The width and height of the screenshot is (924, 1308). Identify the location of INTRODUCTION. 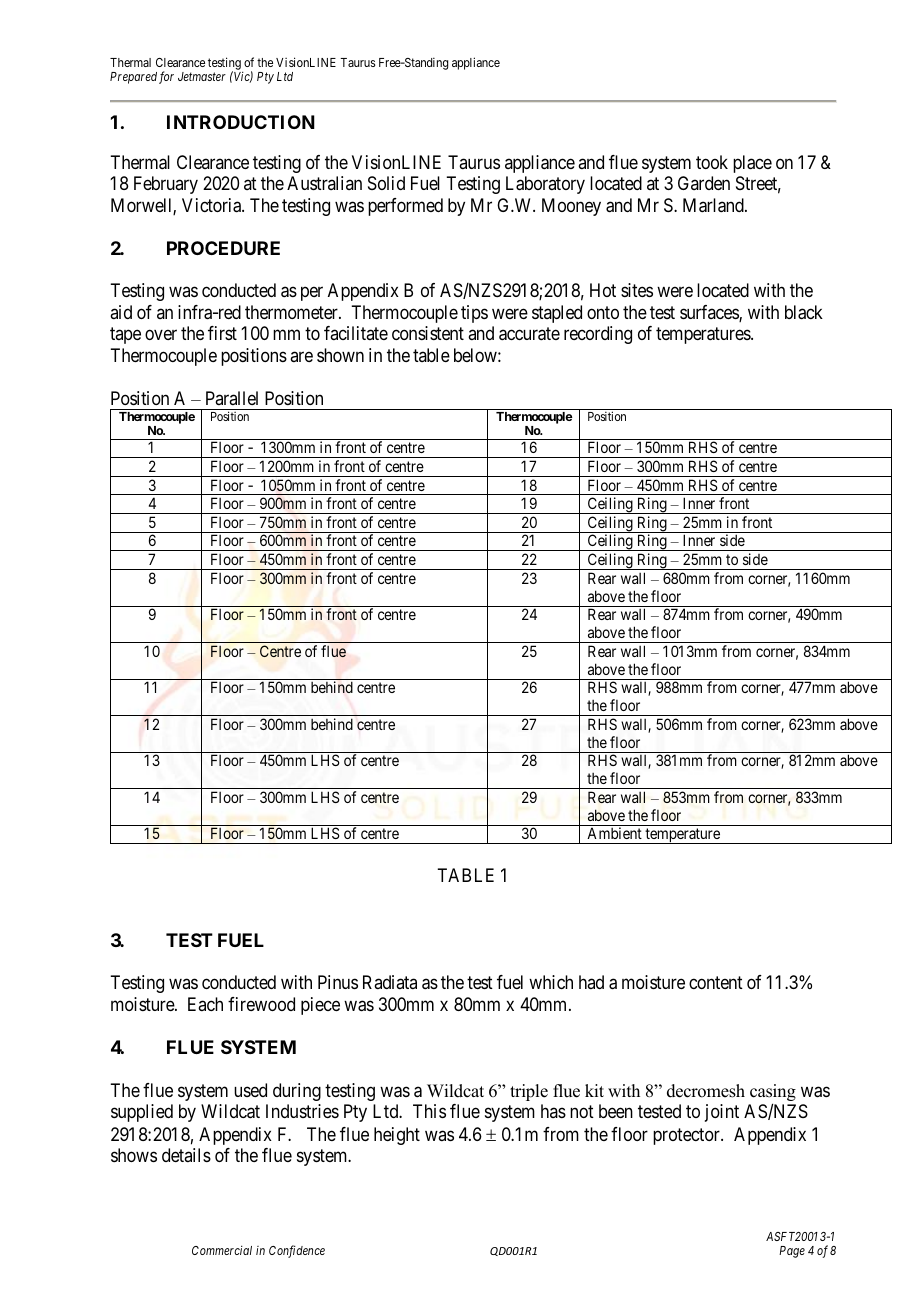
(241, 122).
